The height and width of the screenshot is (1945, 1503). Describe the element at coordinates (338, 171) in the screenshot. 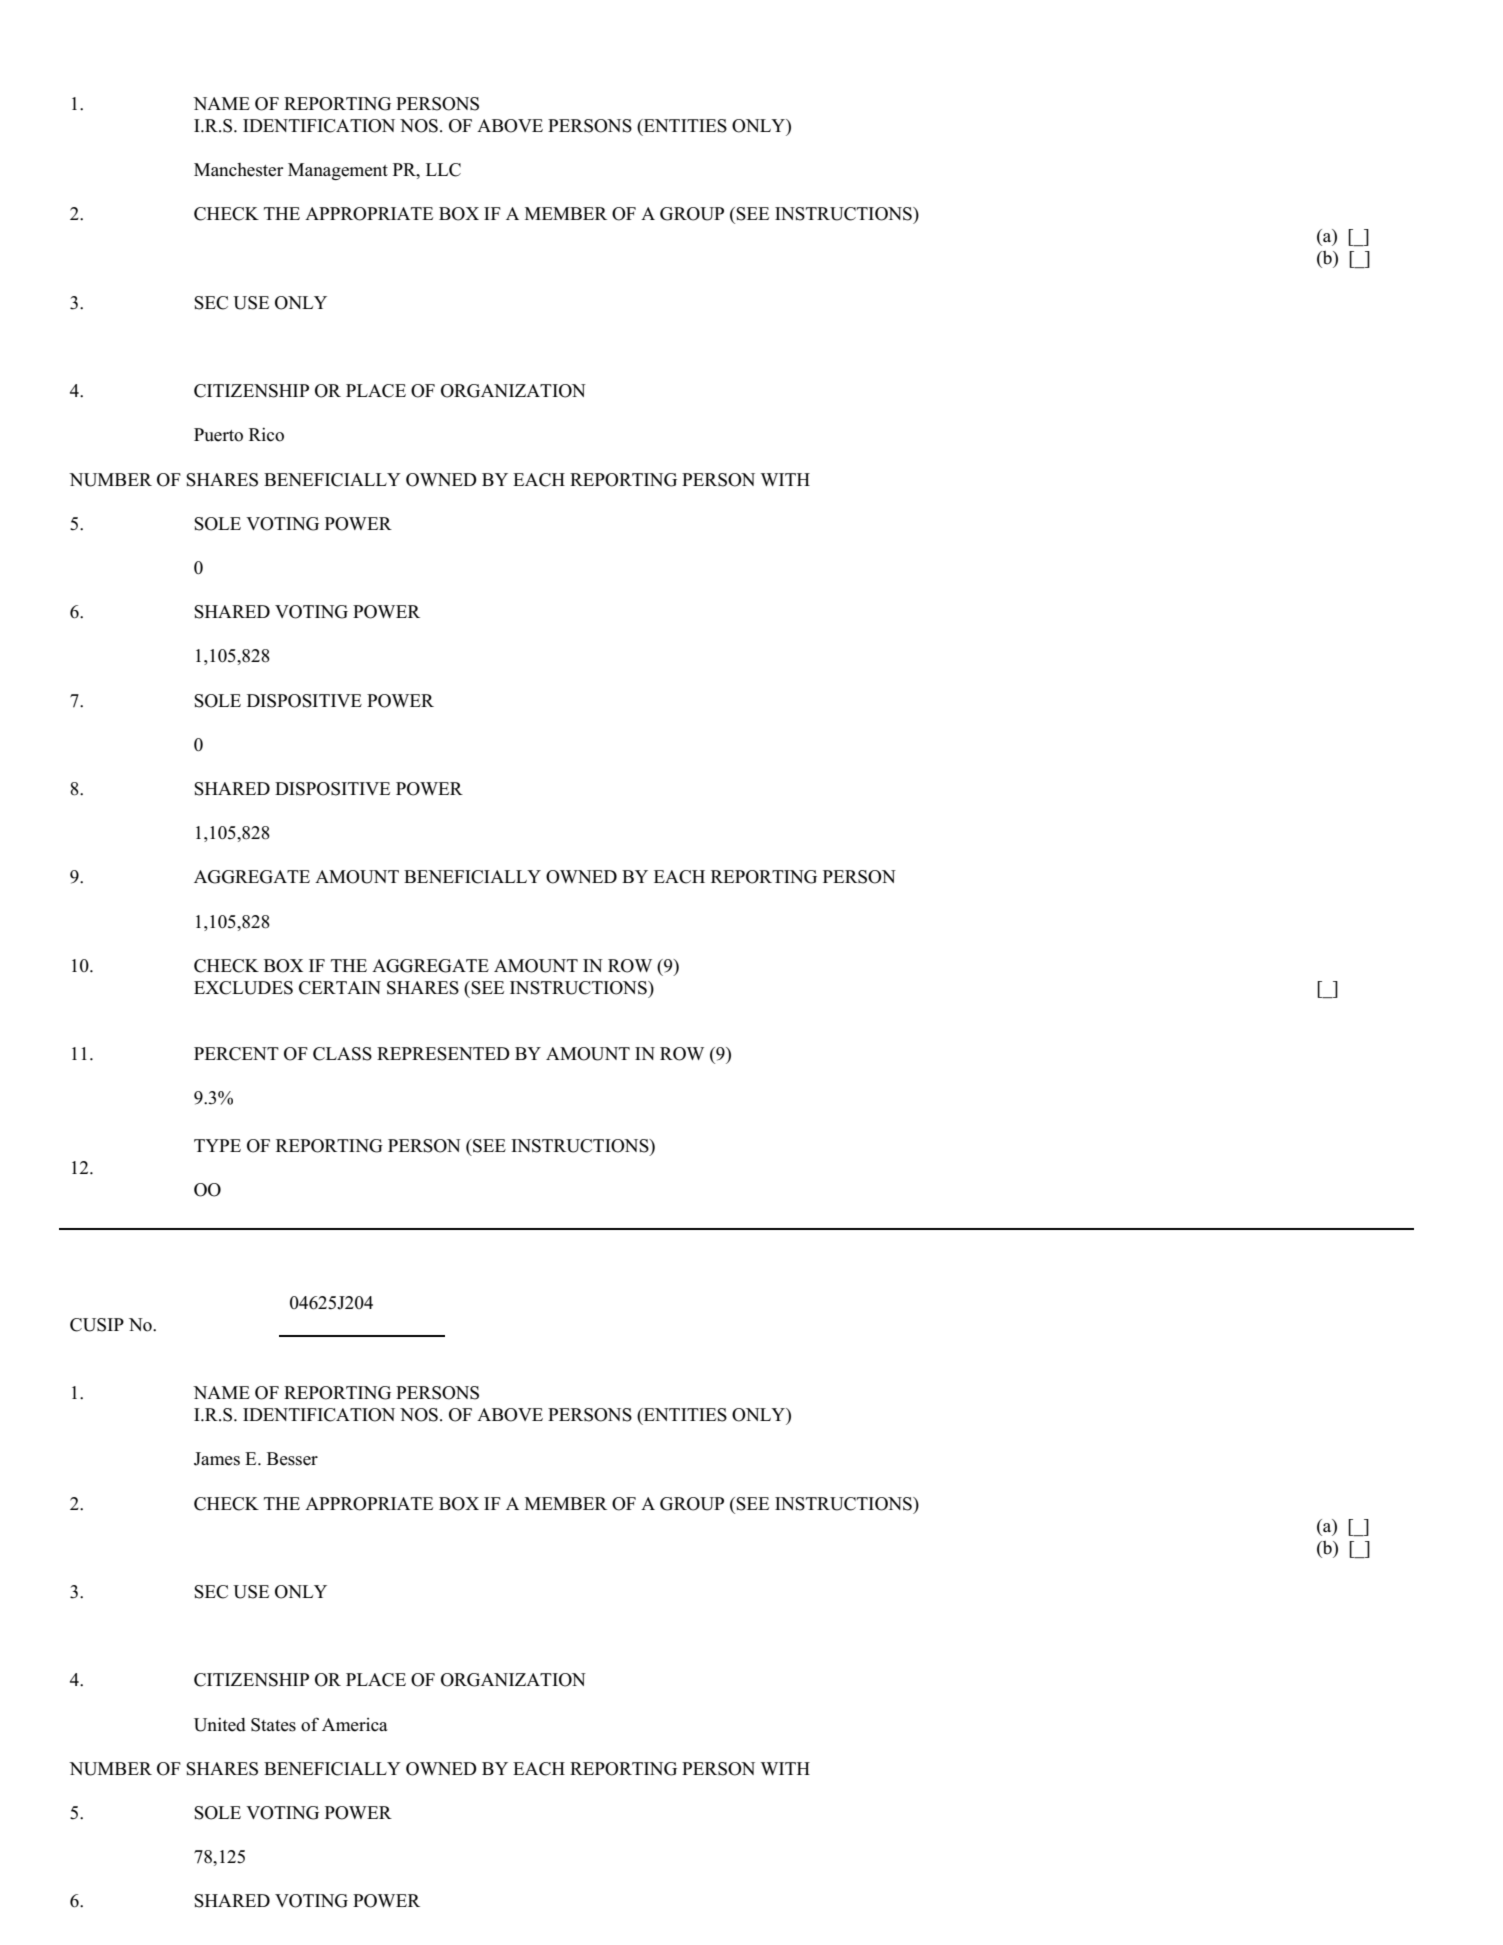

I see `Management` at that location.
